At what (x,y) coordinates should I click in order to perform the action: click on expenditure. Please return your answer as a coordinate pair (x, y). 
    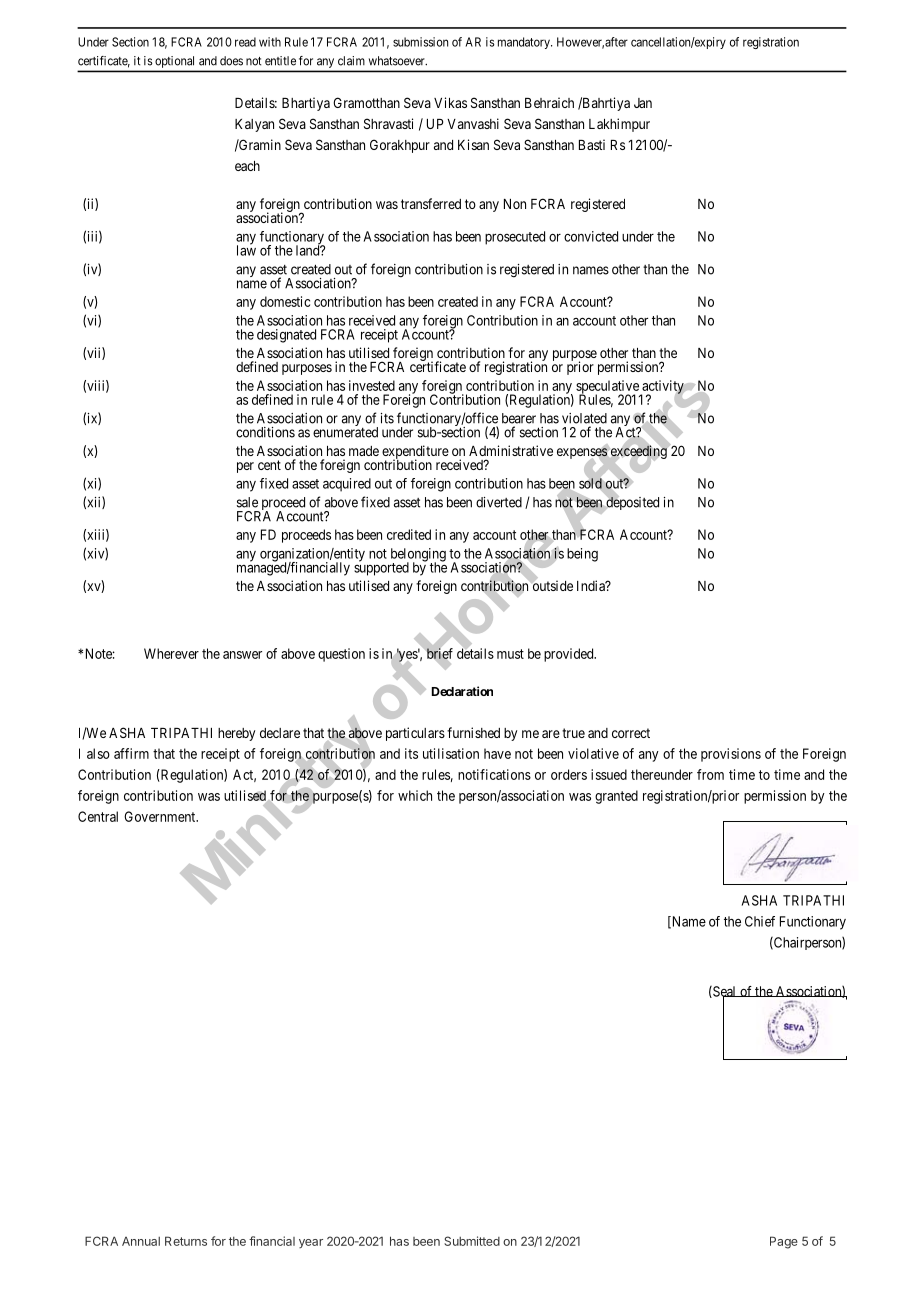
    Looking at the image, I should click on (415, 453).
